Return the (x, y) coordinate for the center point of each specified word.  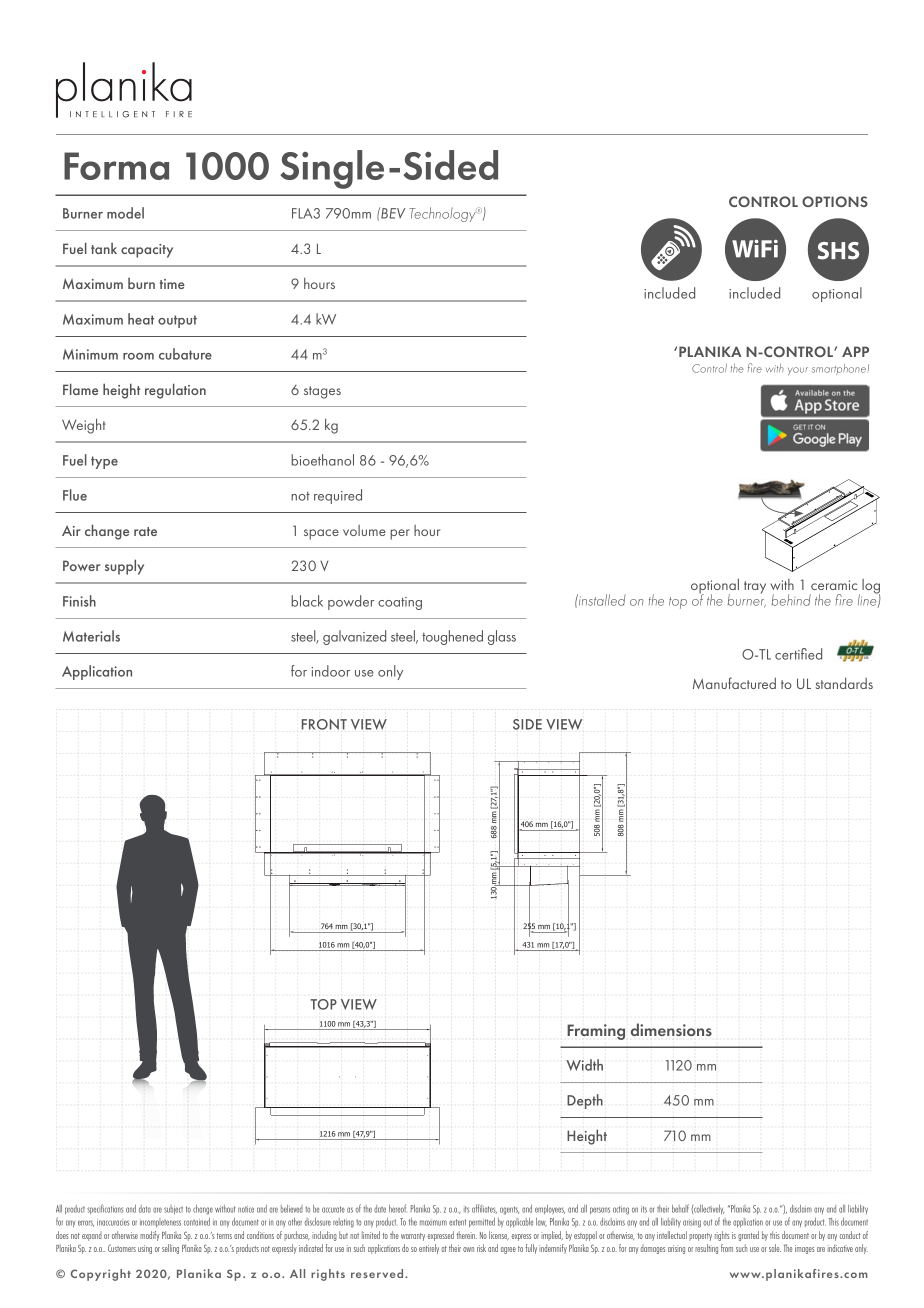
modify (150, 1236)
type (104, 462)
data (145, 1209)
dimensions (671, 1029)
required (338, 496)
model (125, 213)
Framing (596, 1032)
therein (466, 1235)
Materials (91, 636)
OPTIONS (835, 201)
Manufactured (734, 683)
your (798, 371)
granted (748, 1236)
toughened (452, 637)
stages (322, 392)
